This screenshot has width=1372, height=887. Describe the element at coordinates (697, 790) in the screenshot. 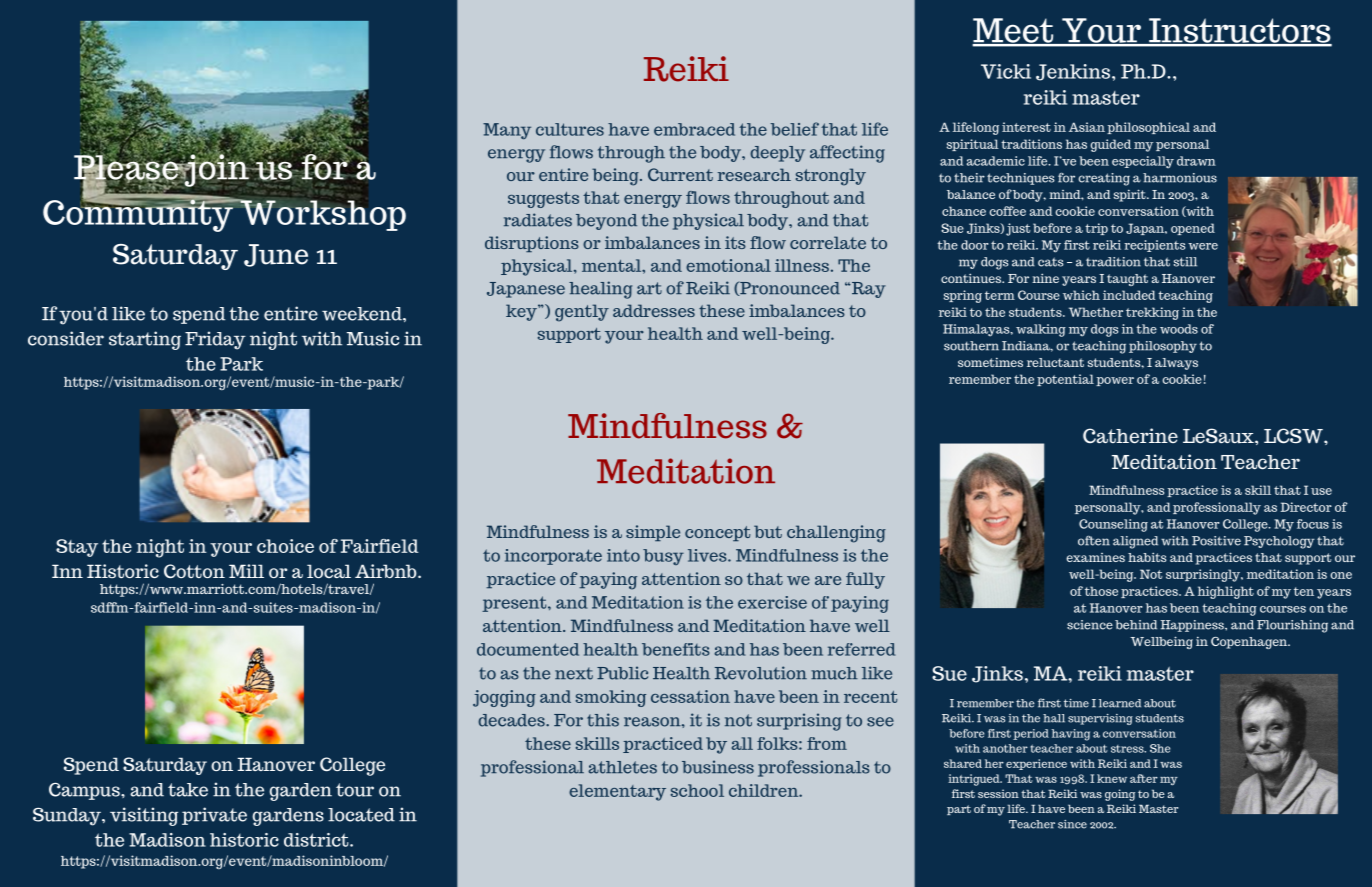

I see `school` at that location.
